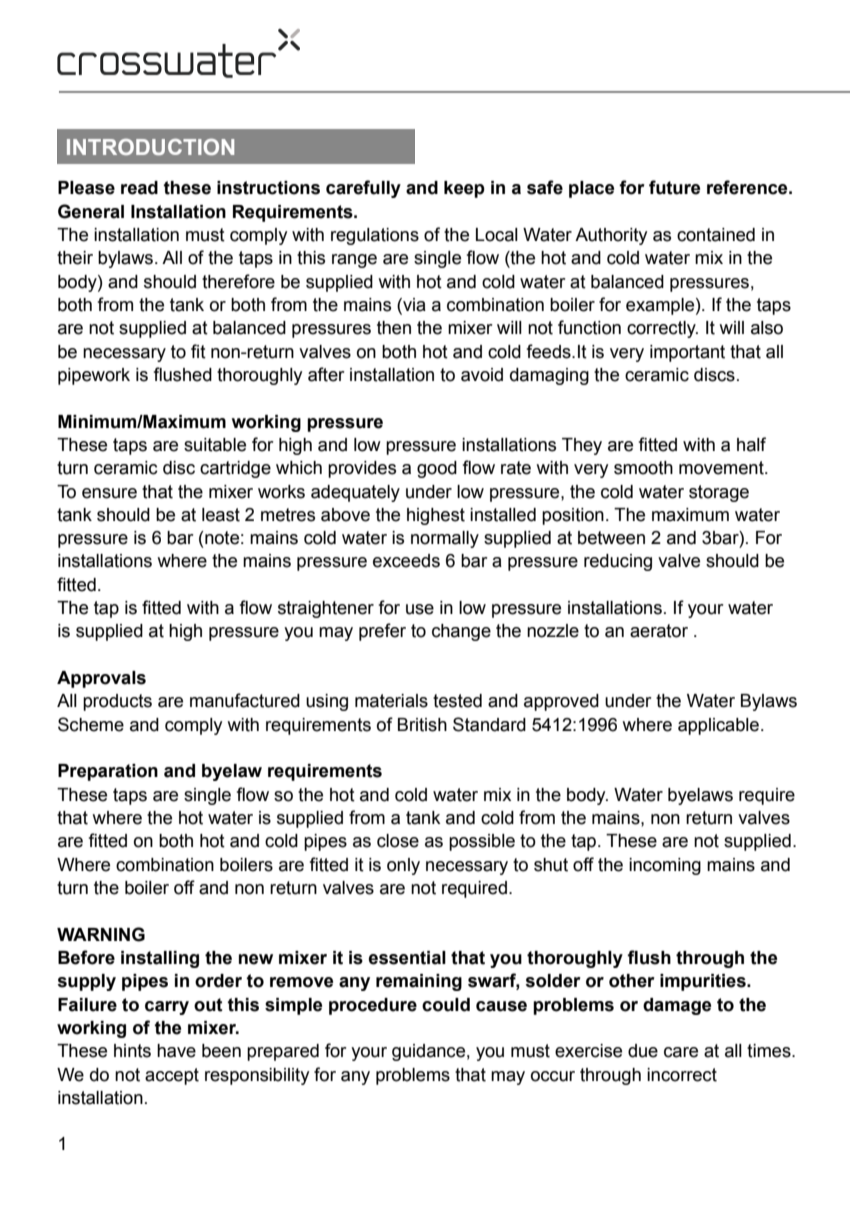 The image size is (850, 1207). I want to click on read, so click(139, 188).
